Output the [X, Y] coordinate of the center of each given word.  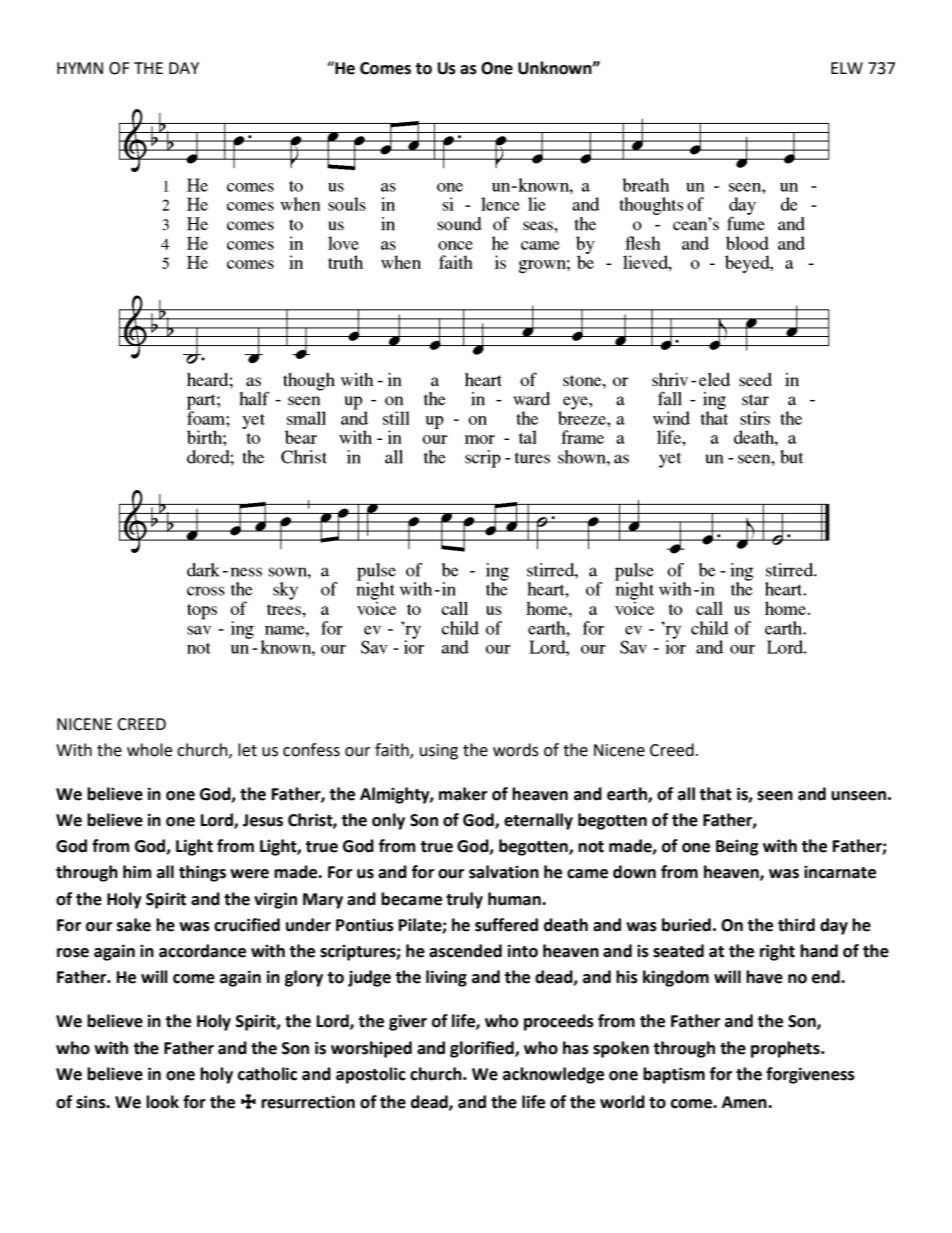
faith [393, 751]
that [715, 794]
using [439, 752]
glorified [483, 1049]
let [247, 750]
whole [149, 750]
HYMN [80, 68]
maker [463, 794]
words [516, 750]
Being [737, 847]
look [162, 1102]
